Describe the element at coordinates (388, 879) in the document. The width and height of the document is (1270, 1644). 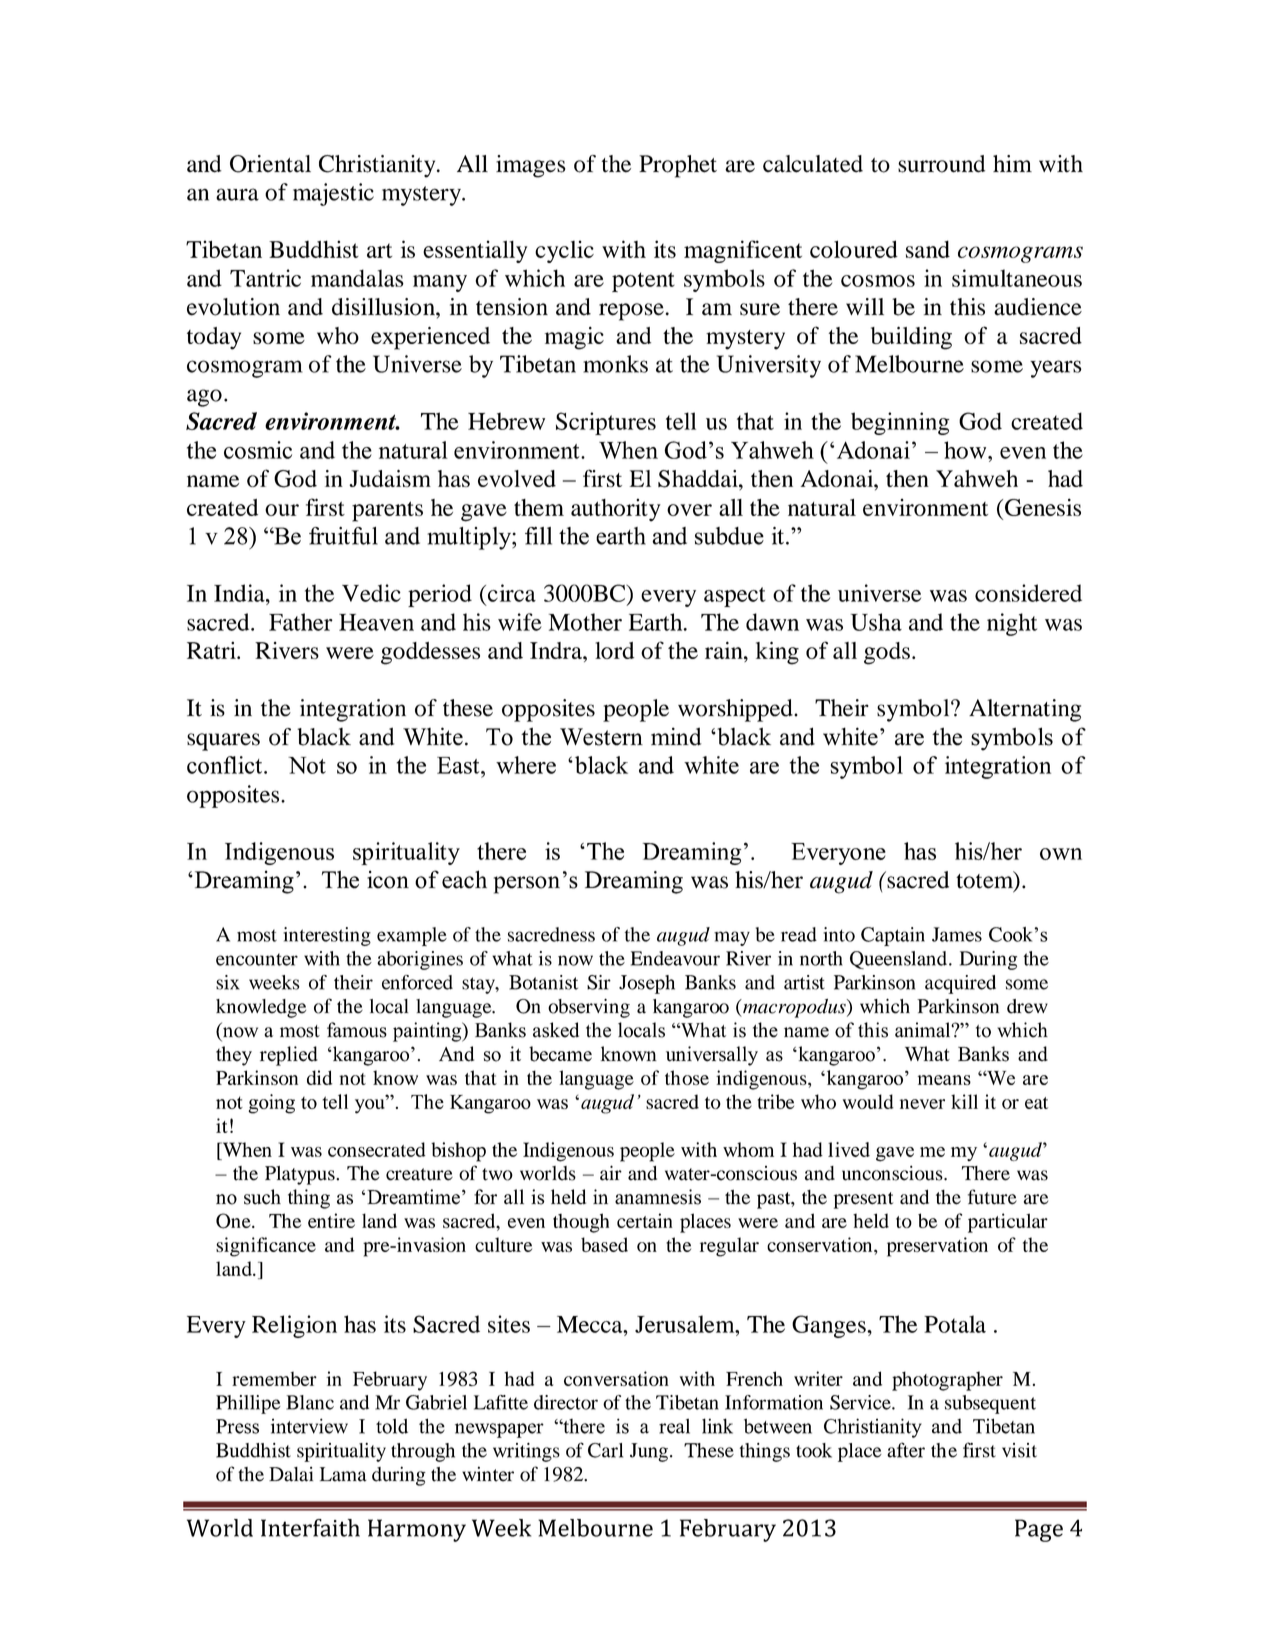
I see `icon` at that location.
